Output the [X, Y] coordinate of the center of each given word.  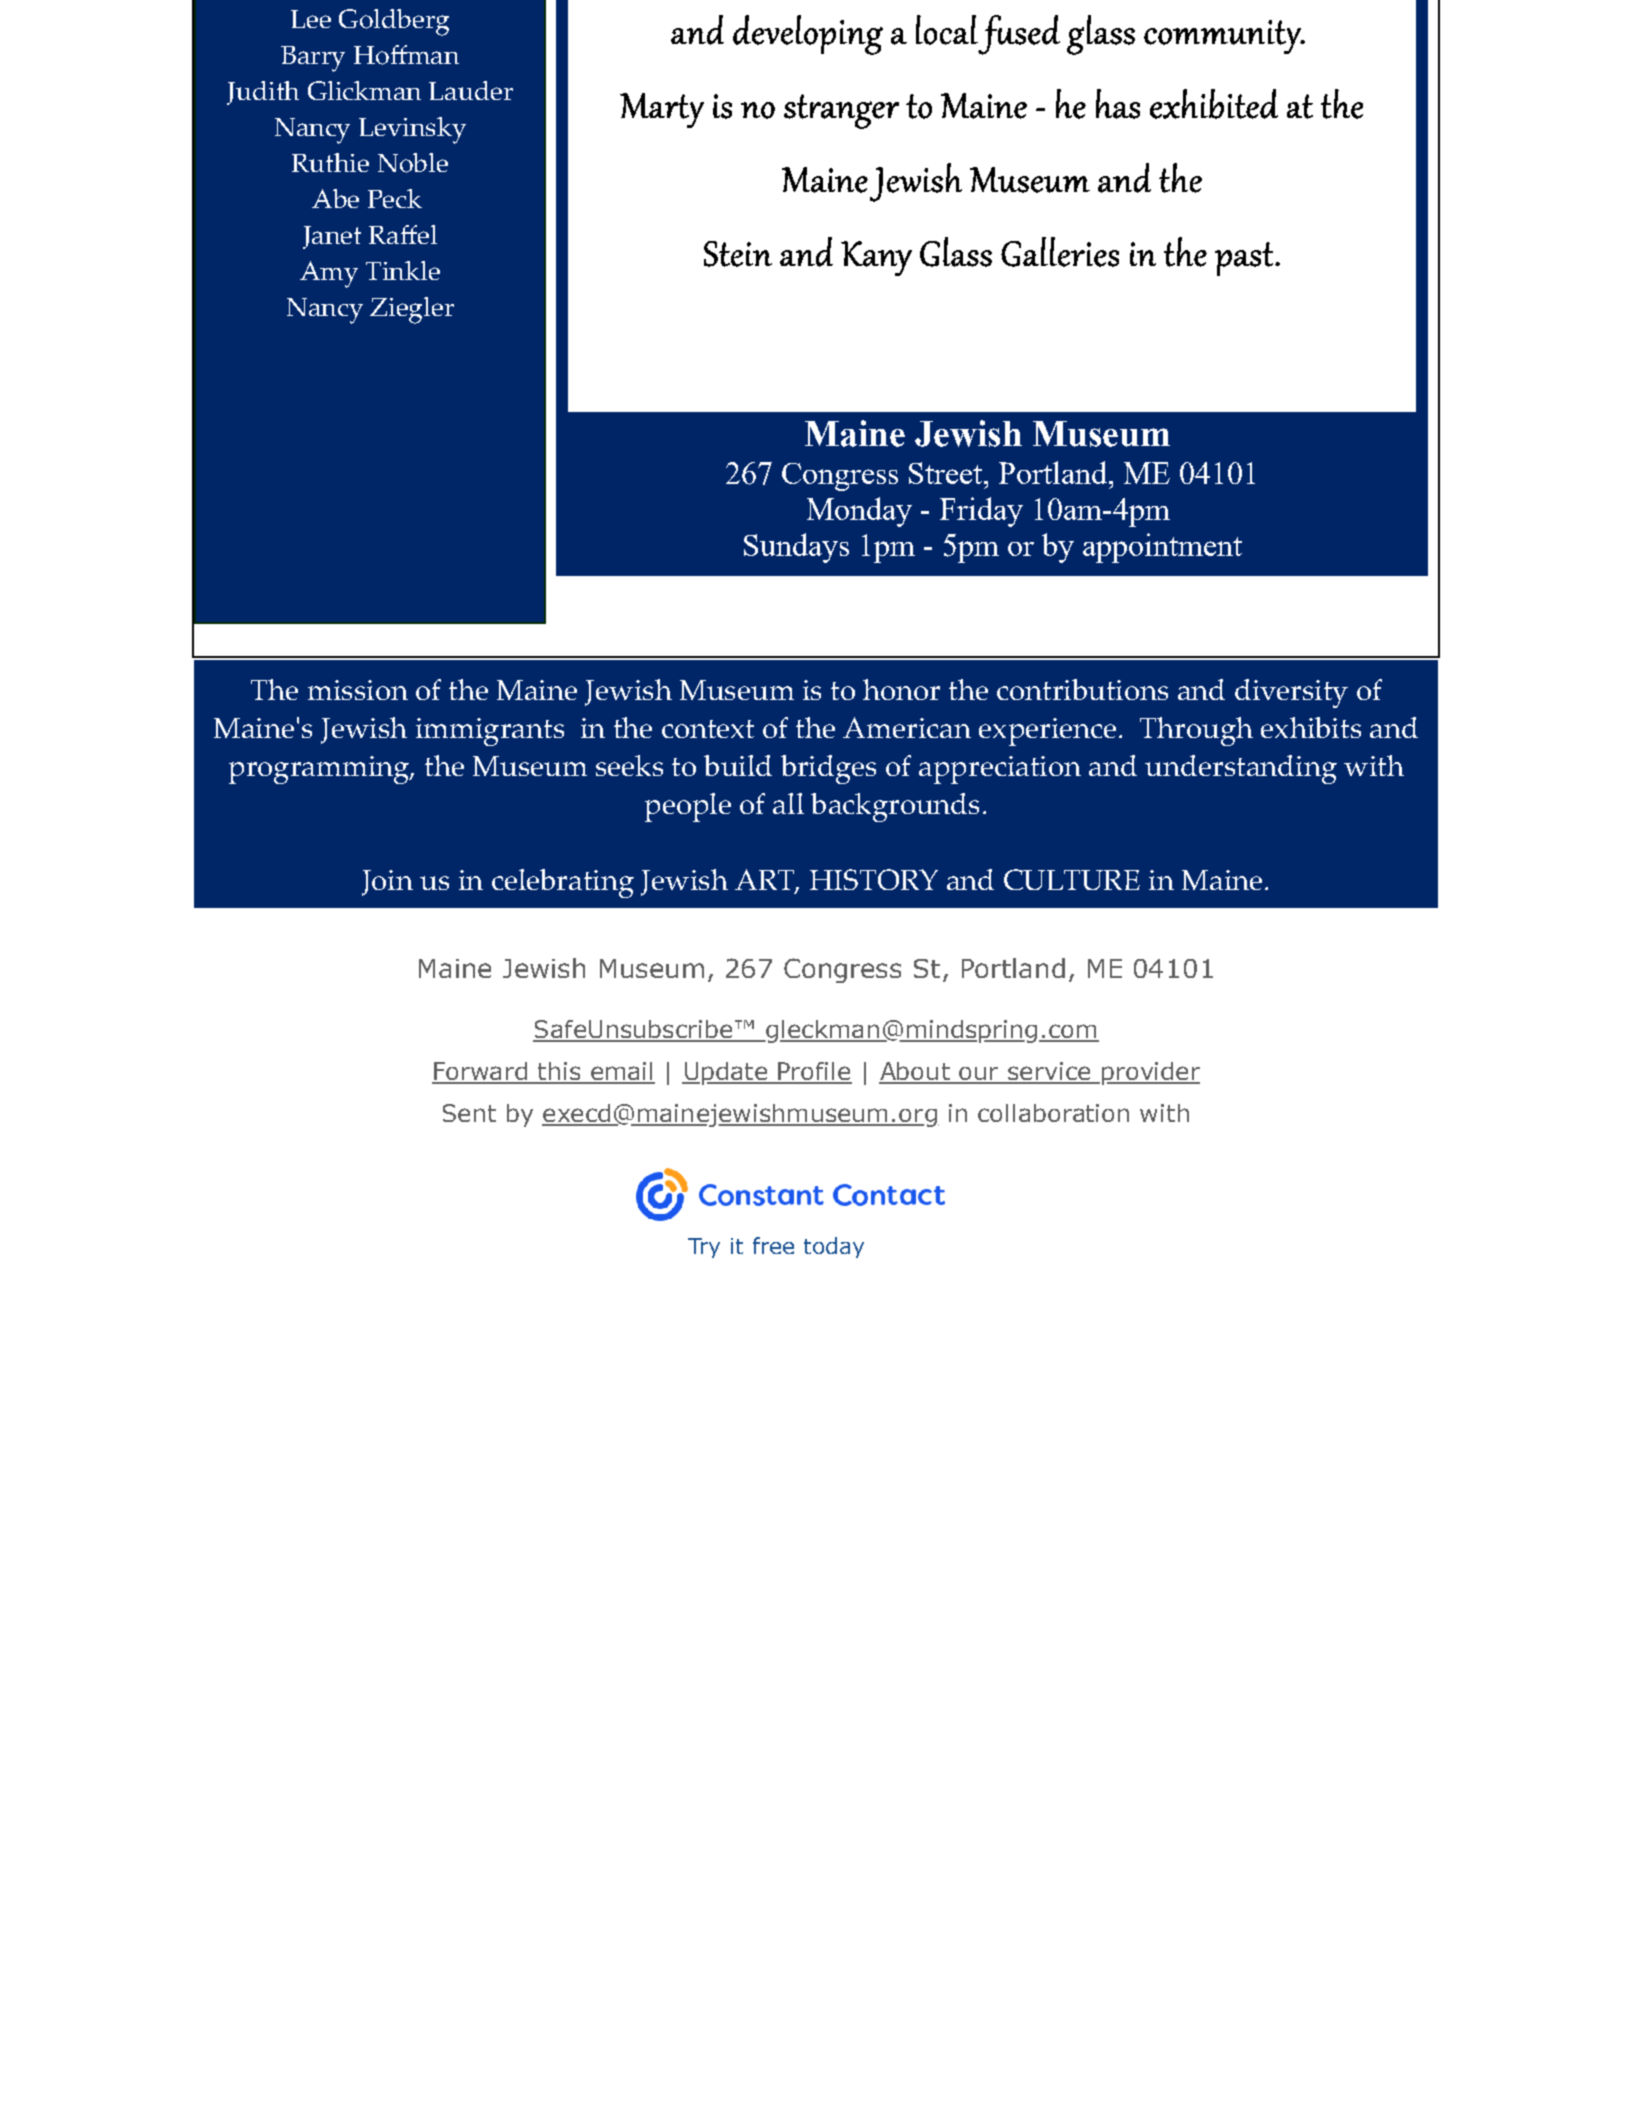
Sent [469, 1113]
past [1245, 259]
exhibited [1214, 104]
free [773, 1245]
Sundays [796, 548]
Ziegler [412, 310]
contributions [1082, 689]
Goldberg [394, 22]
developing [808, 35]
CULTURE [1072, 879]
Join [387, 883]
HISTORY [874, 879]
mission [358, 690]
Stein [738, 254]
